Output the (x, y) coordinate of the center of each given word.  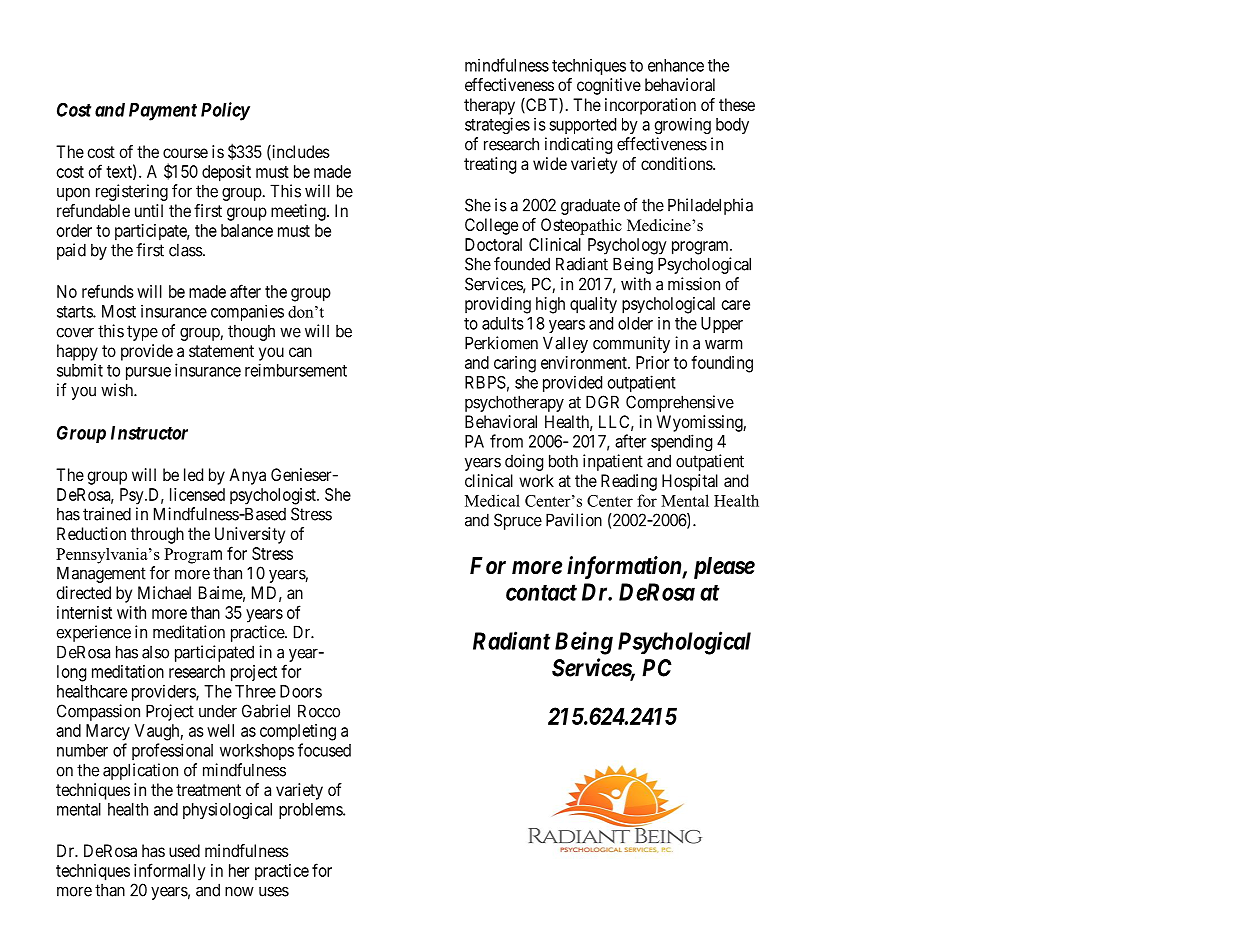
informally (170, 872)
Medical (492, 500)
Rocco (319, 711)
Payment (163, 112)
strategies (497, 125)
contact (541, 592)
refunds (108, 291)
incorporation (650, 106)
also (155, 652)
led (193, 474)
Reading (629, 482)
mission (694, 284)
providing (498, 305)
